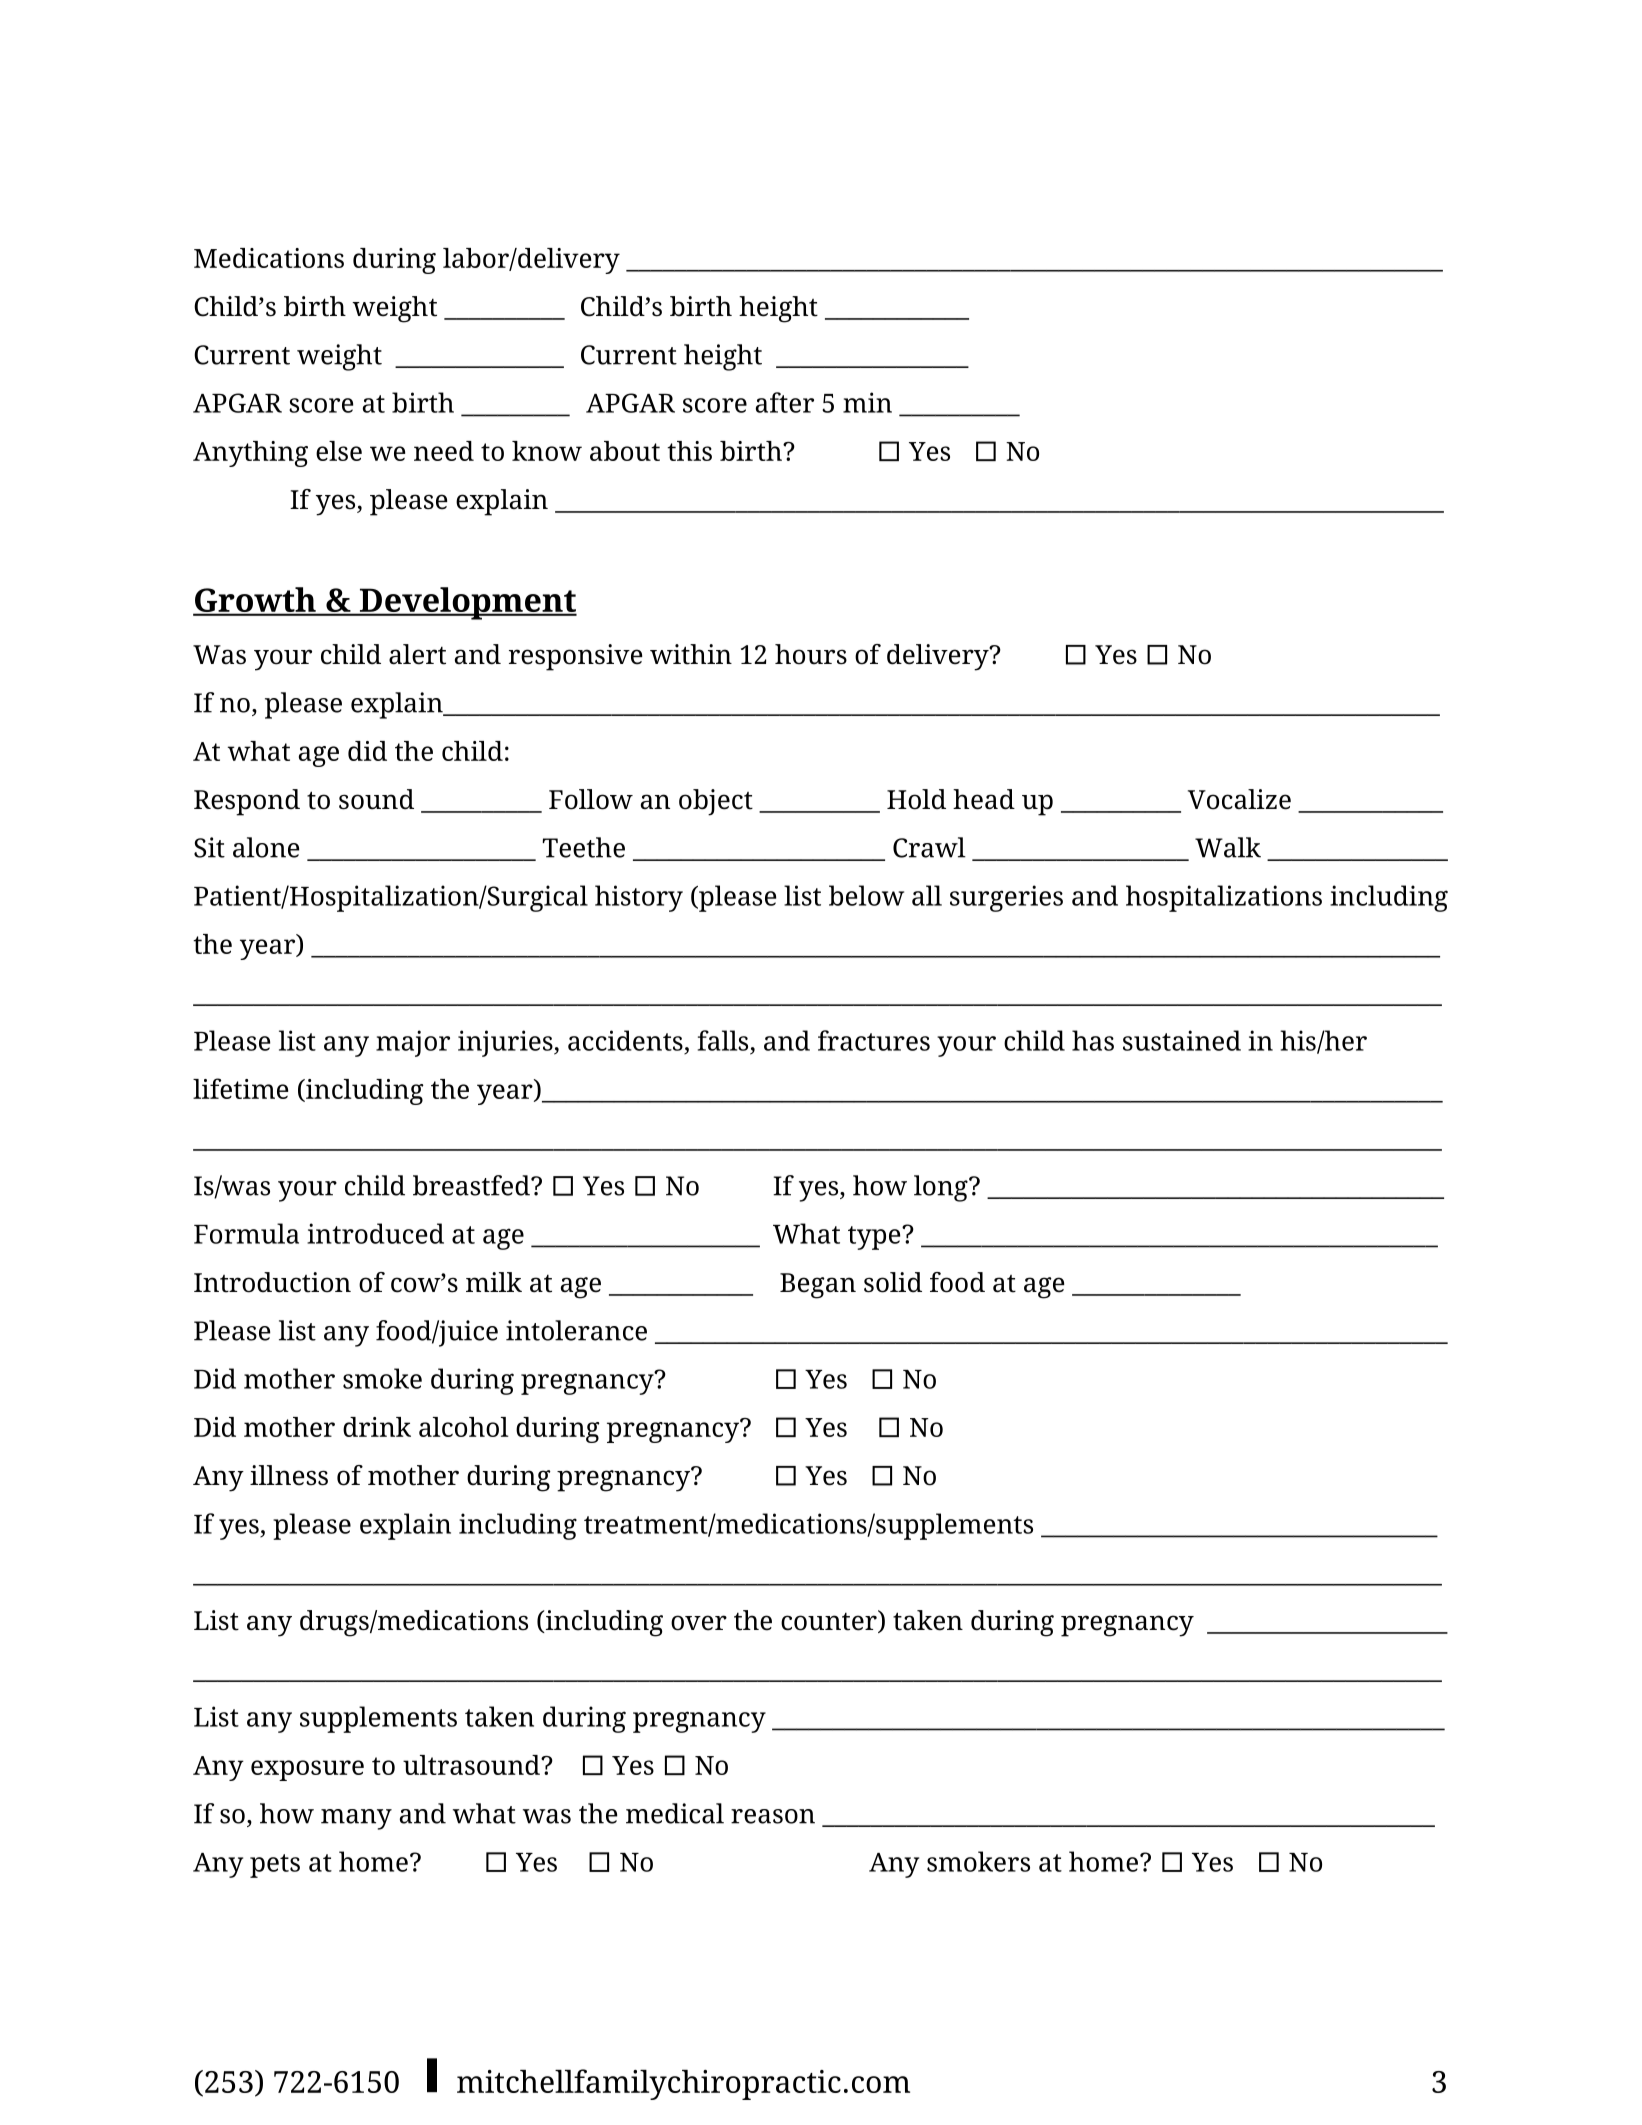  I want to click on counter, so click(830, 1621).
